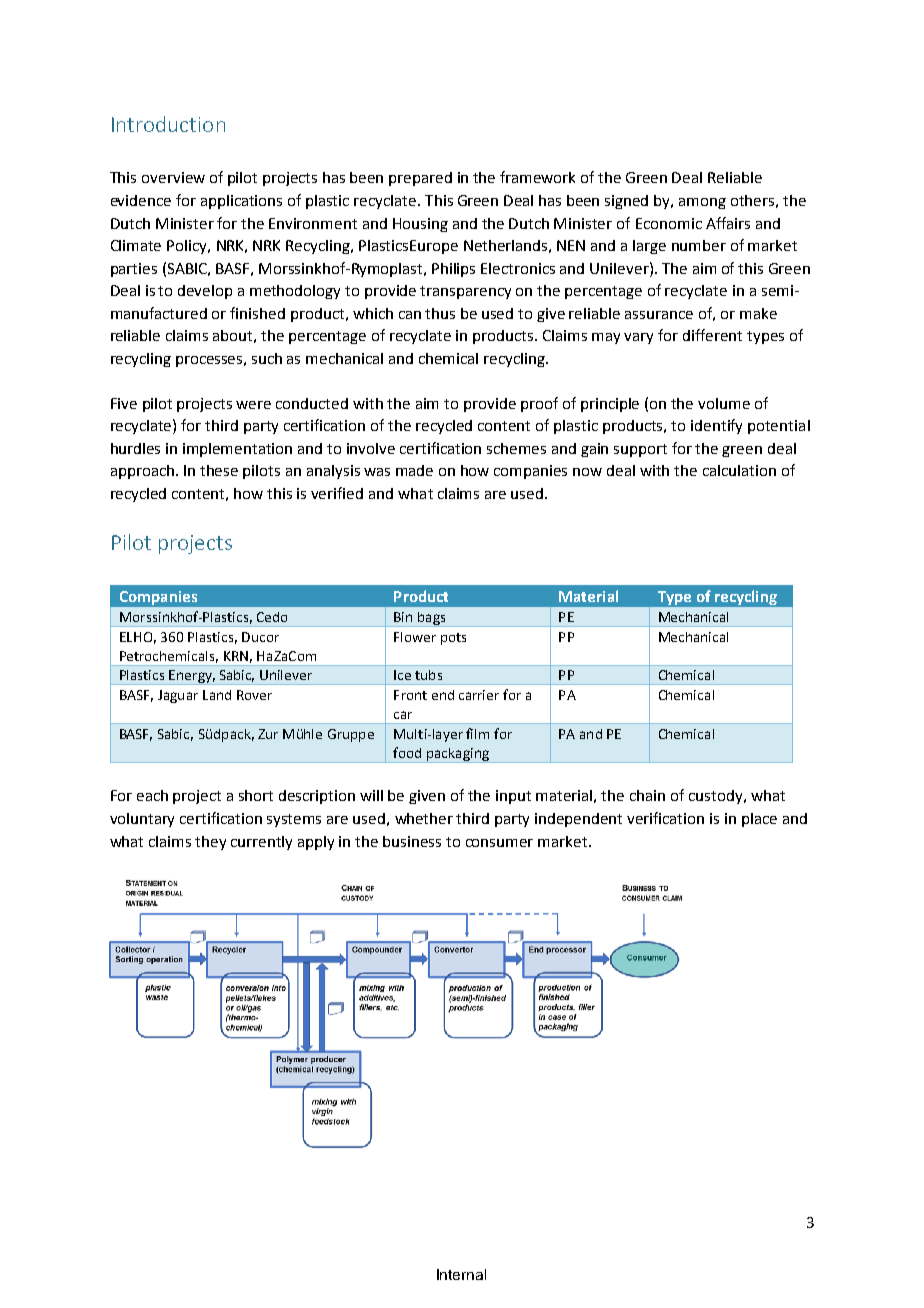 This screenshot has width=924, height=1308. Describe the element at coordinates (173, 177) in the screenshot. I see `overview` at that location.
